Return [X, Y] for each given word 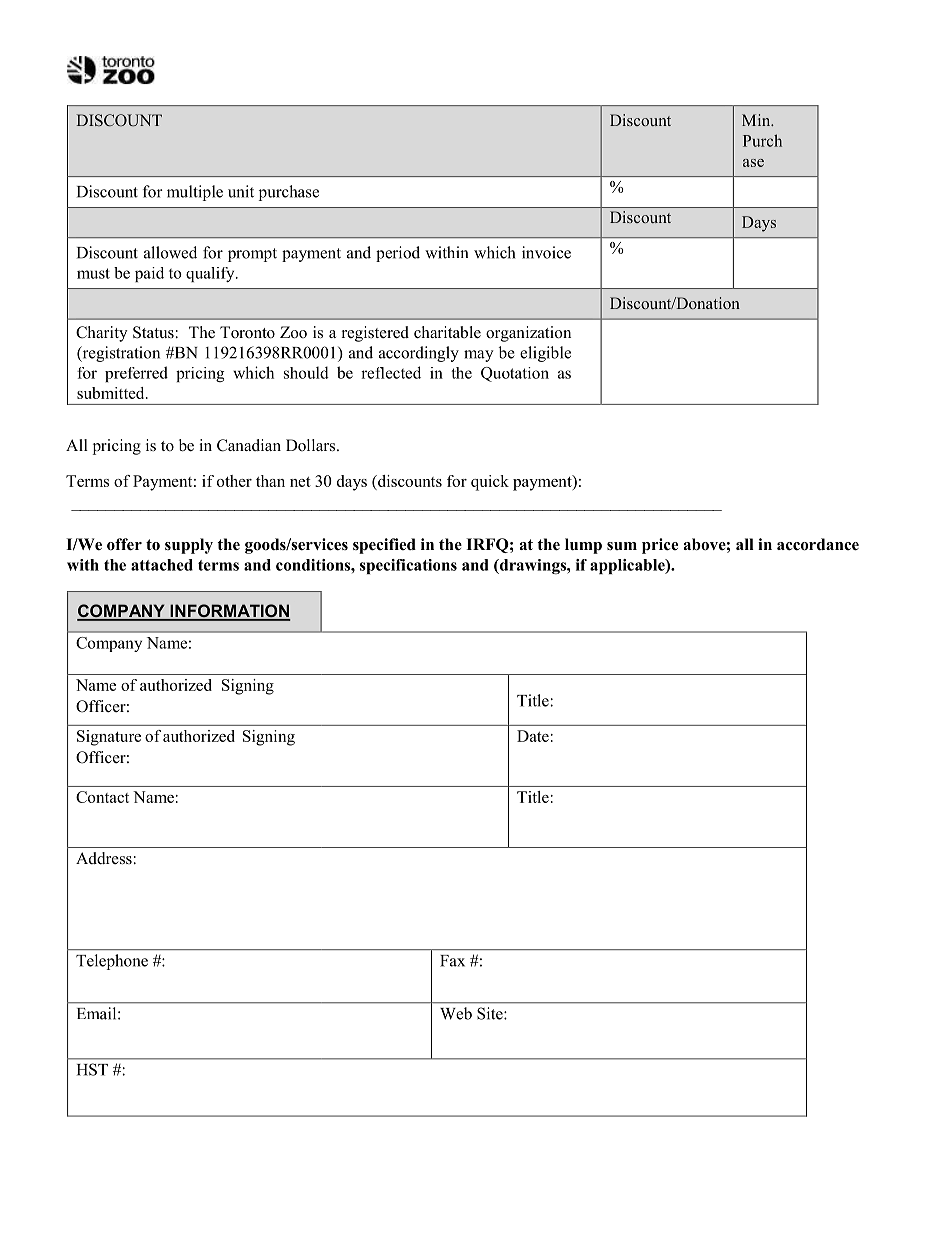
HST [92, 1069]
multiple [195, 193]
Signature [109, 738]
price [660, 546]
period [398, 254]
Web [456, 1013]
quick [490, 483]
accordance [818, 544]
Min [757, 120]
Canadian [249, 445]
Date [533, 736]
